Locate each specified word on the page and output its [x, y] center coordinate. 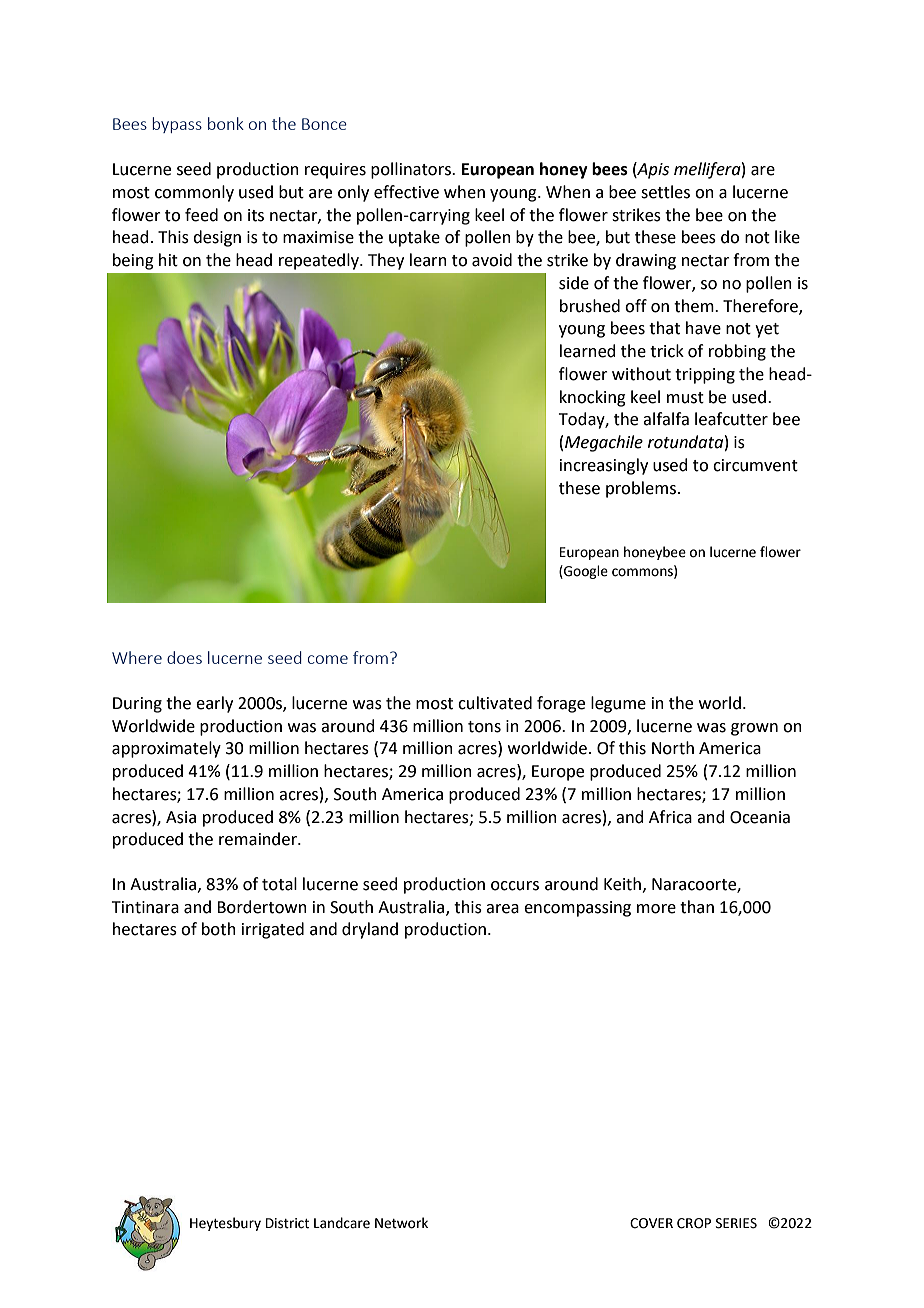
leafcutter [731, 419]
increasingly [604, 466]
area [502, 909]
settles [665, 192]
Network [401, 1223]
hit [168, 260]
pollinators [412, 170]
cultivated [495, 703]
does [184, 657]
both [219, 929]
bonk [226, 123]
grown [754, 729]
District [287, 1223]
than [697, 907]
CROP [694, 1223]
